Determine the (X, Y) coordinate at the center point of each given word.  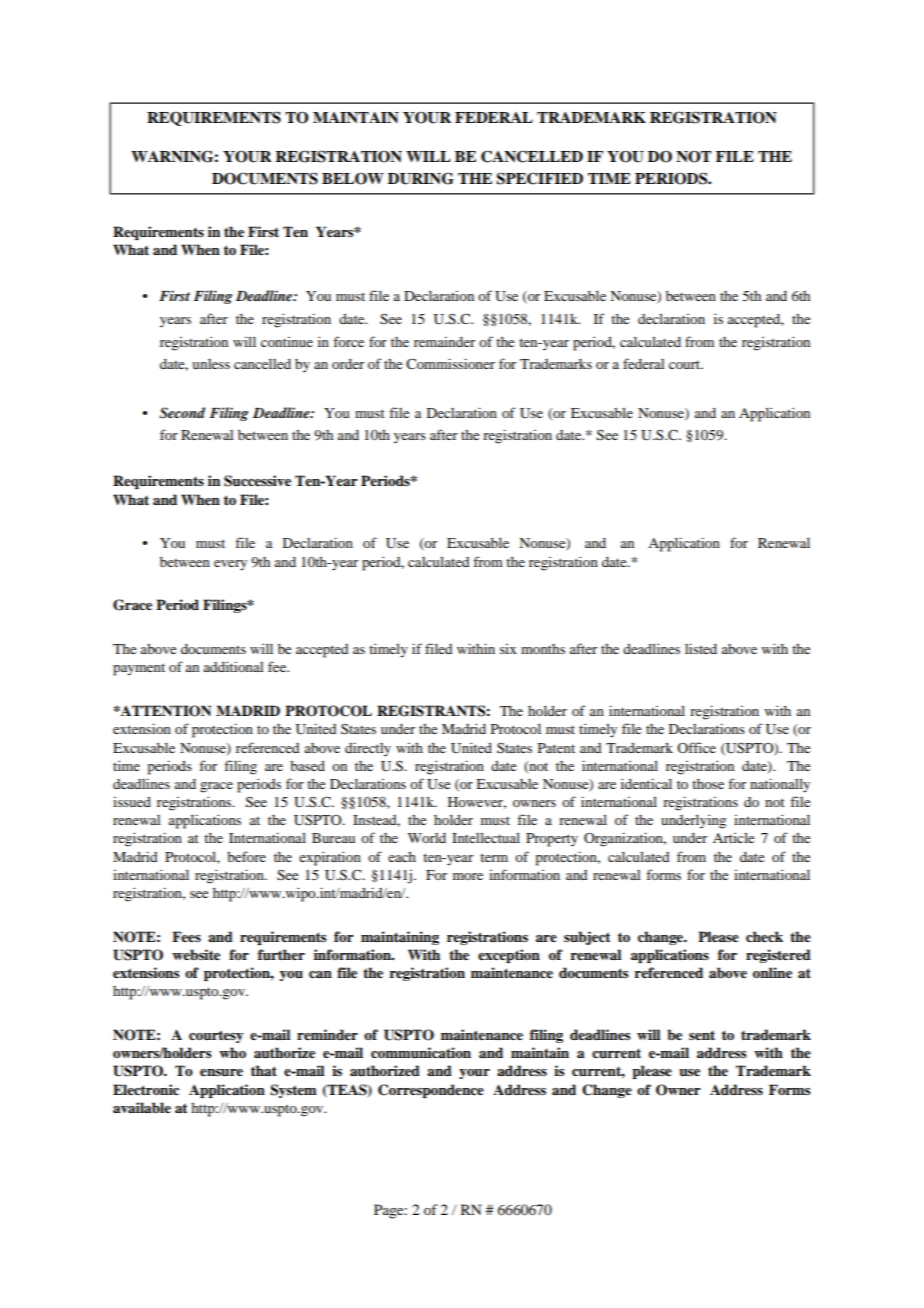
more (468, 876)
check (764, 936)
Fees (186, 936)
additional (234, 666)
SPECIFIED (539, 178)
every (230, 565)
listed (701, 648)
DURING (421, 178)
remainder (444, 342)
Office (696, 747)
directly (368, 749)
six (508, 649)
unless (211, 364)
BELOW (353, 179)
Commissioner (450, 363)
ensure (221, 1072)
